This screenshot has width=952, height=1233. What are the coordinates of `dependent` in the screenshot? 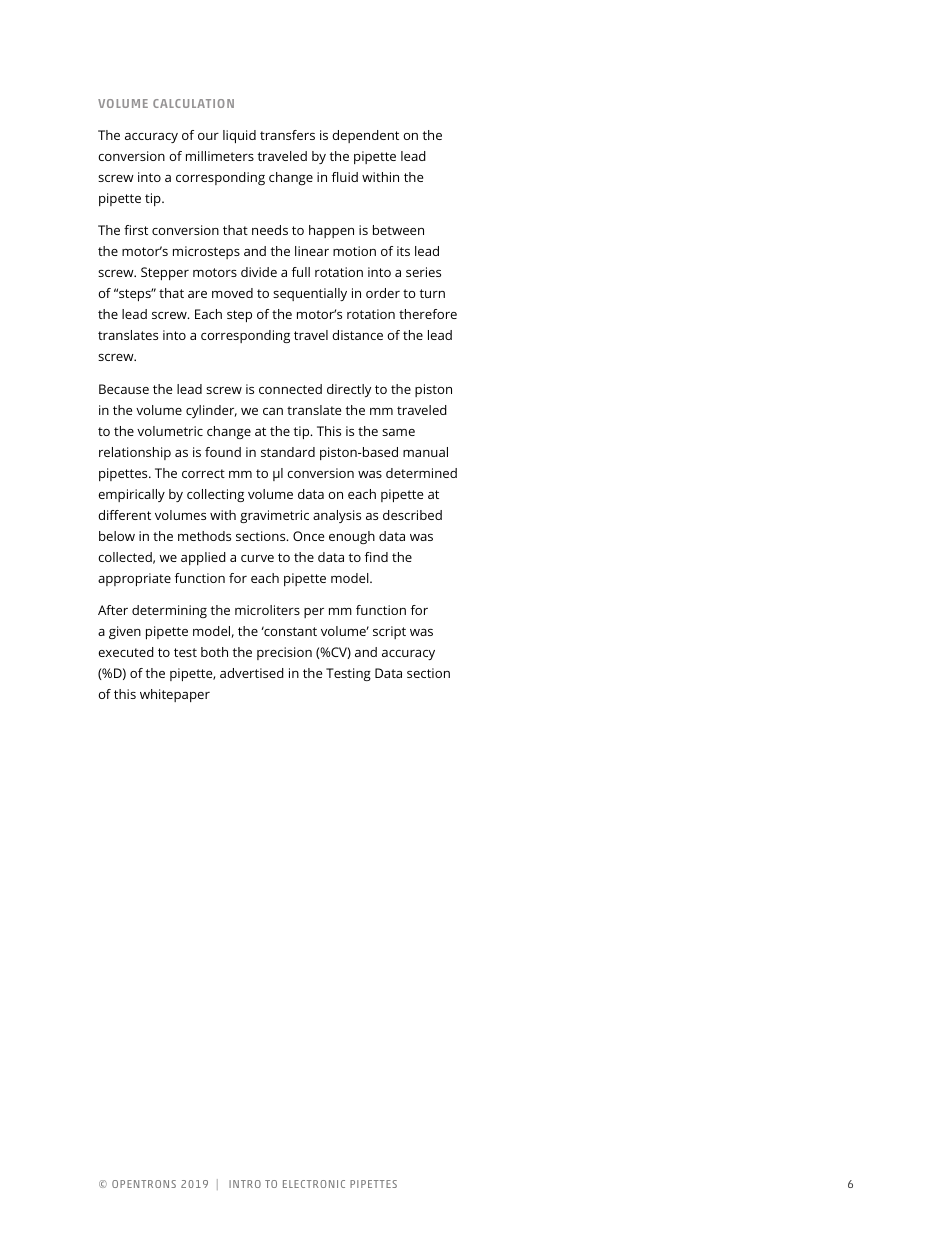 It's located at (365, 136).
